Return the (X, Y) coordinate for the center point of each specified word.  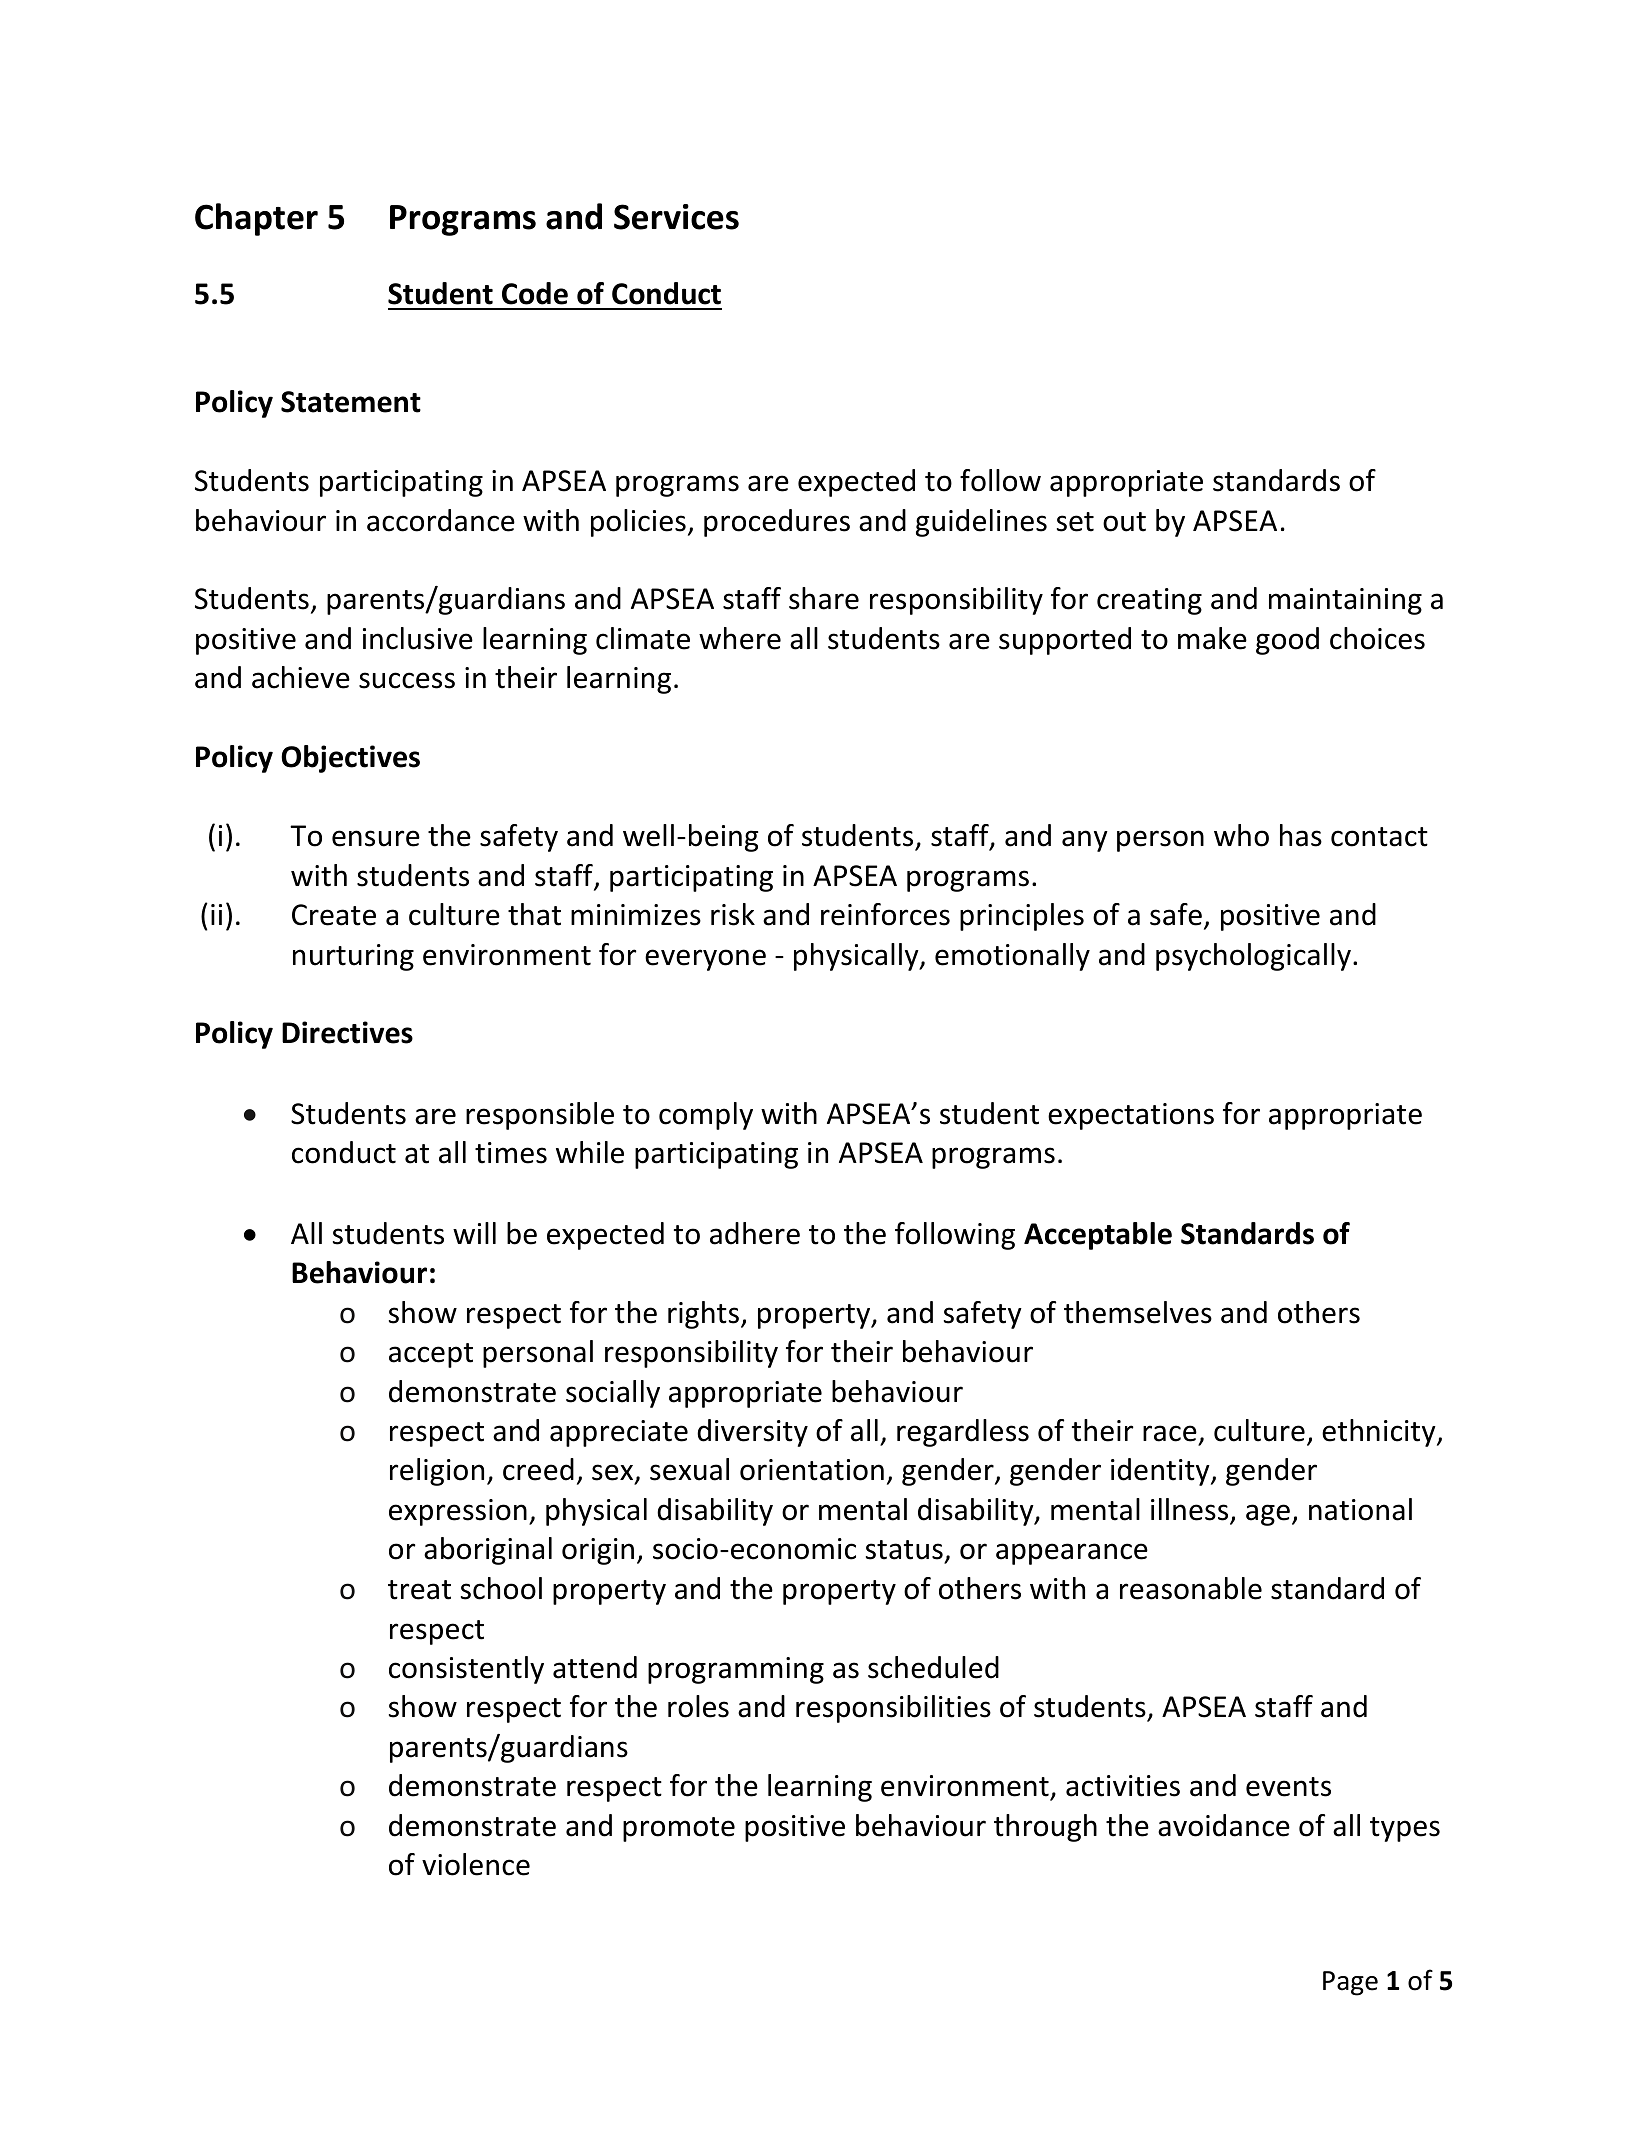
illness (1191, 1510)
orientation (812, 1470)
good (1287, 641)
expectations (1131, 1116)
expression (458, 1512)
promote (679, 1829)
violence (476, 1864)
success (407, 680)
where (740, 638)
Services (676, 217)
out (1124, 522)
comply (706, 1116)
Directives (347, 1032)
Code (535, 293)
